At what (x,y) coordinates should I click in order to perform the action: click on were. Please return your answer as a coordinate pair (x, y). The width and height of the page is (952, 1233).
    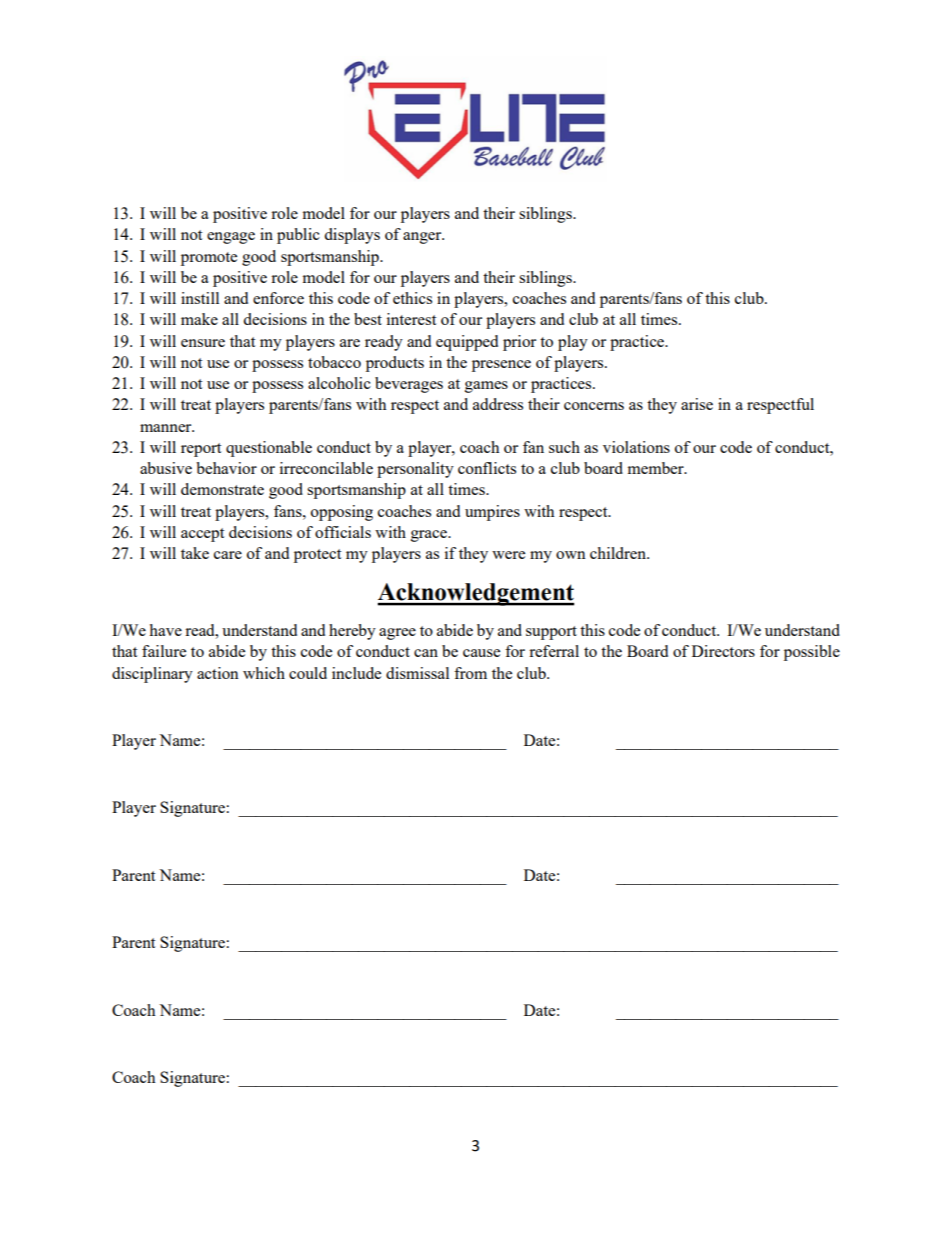
    Looking at the image, I should click on (508, 555).
